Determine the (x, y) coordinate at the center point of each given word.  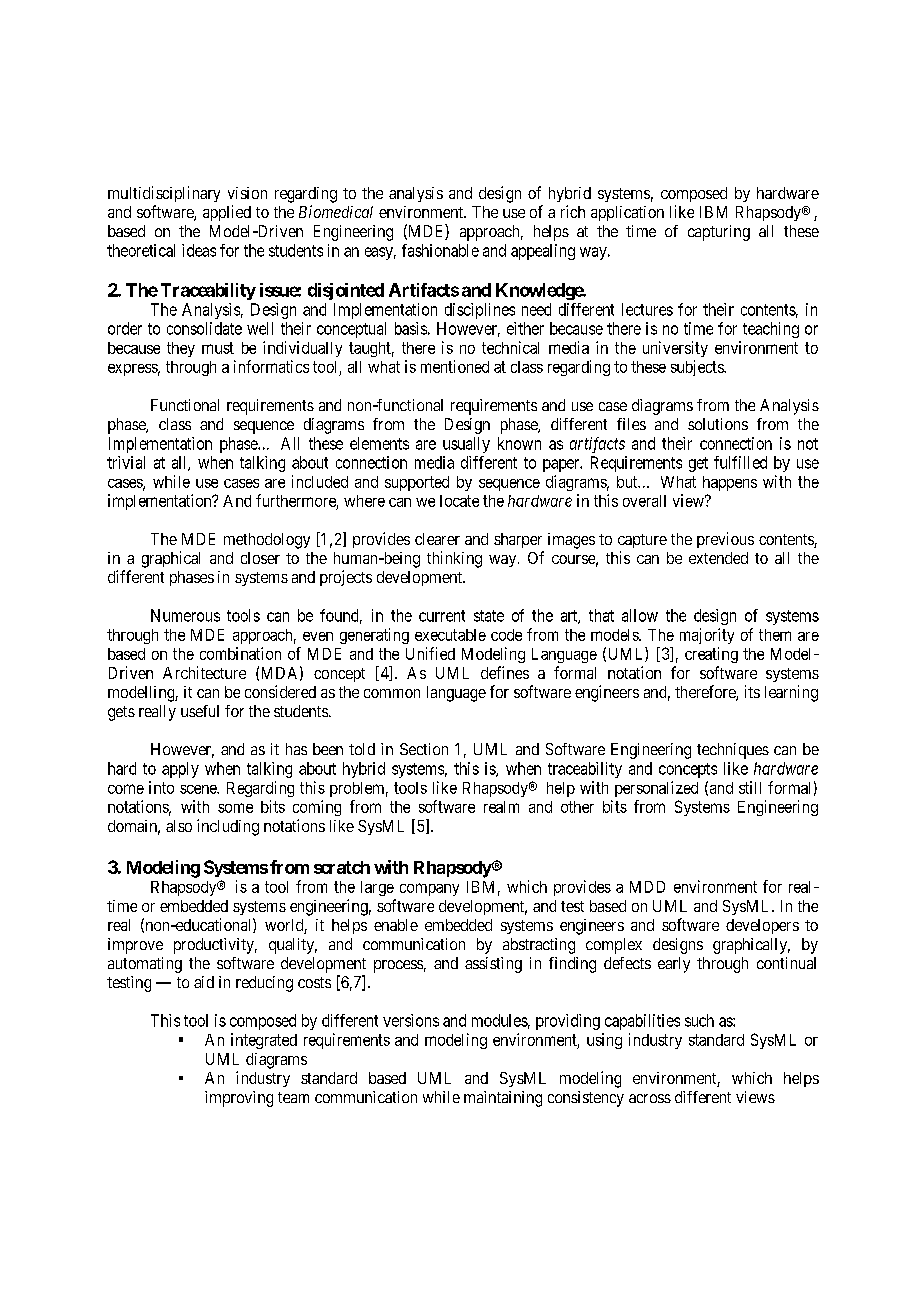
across (650, 1098)
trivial (126, 462)
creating (711, 655)
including (228, 827)
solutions (718, 424)
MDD (647, 887)
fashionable (440, 250)
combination (240, 653)
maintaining (503, 1099)
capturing (719, 233)
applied (227, 213)
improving (239, 1099)
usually (466, 445)
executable (450, 635)
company (429, 889)
